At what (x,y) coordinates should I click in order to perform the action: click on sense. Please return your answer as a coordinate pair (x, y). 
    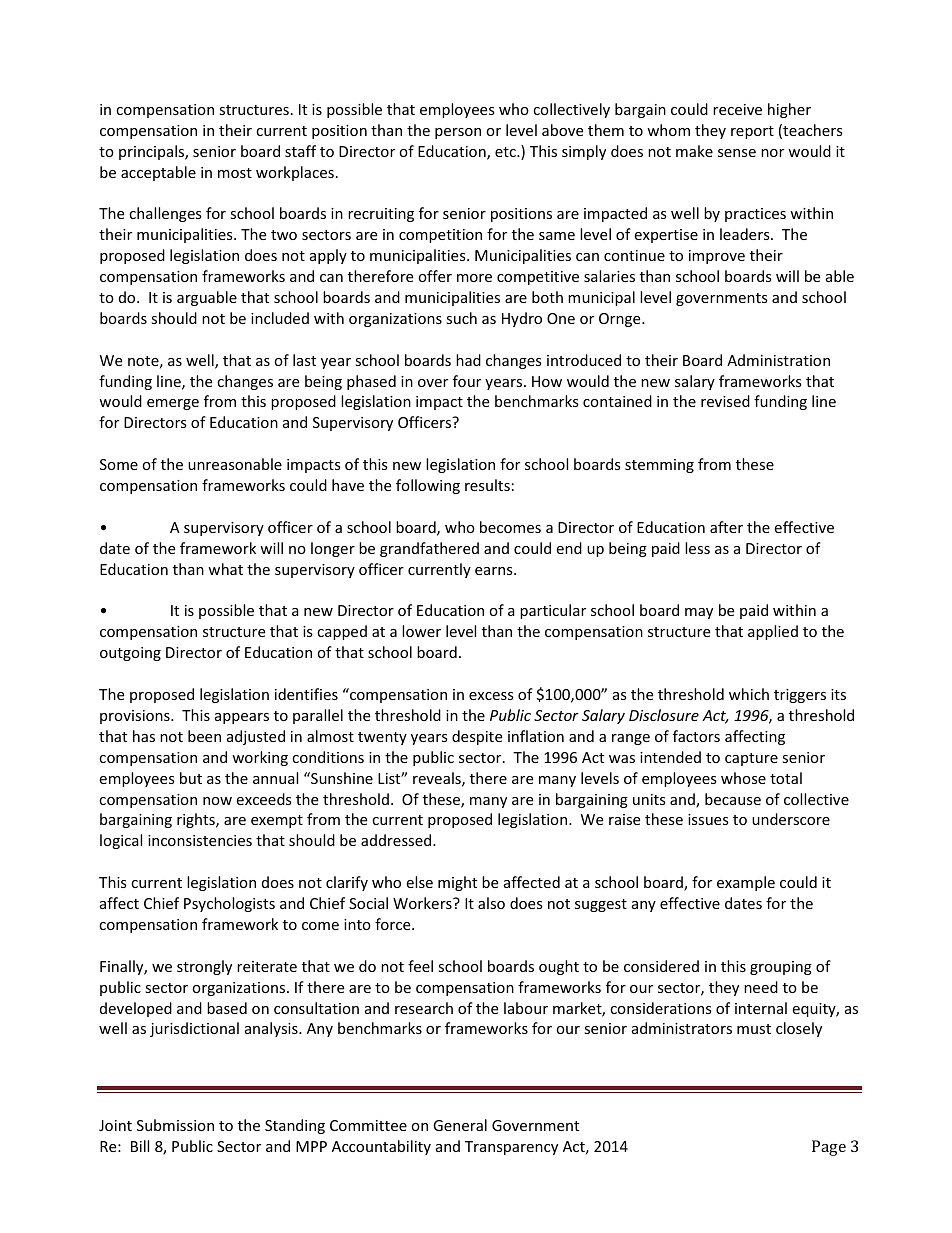
    Looking at the image, I should click on (737, 153).
